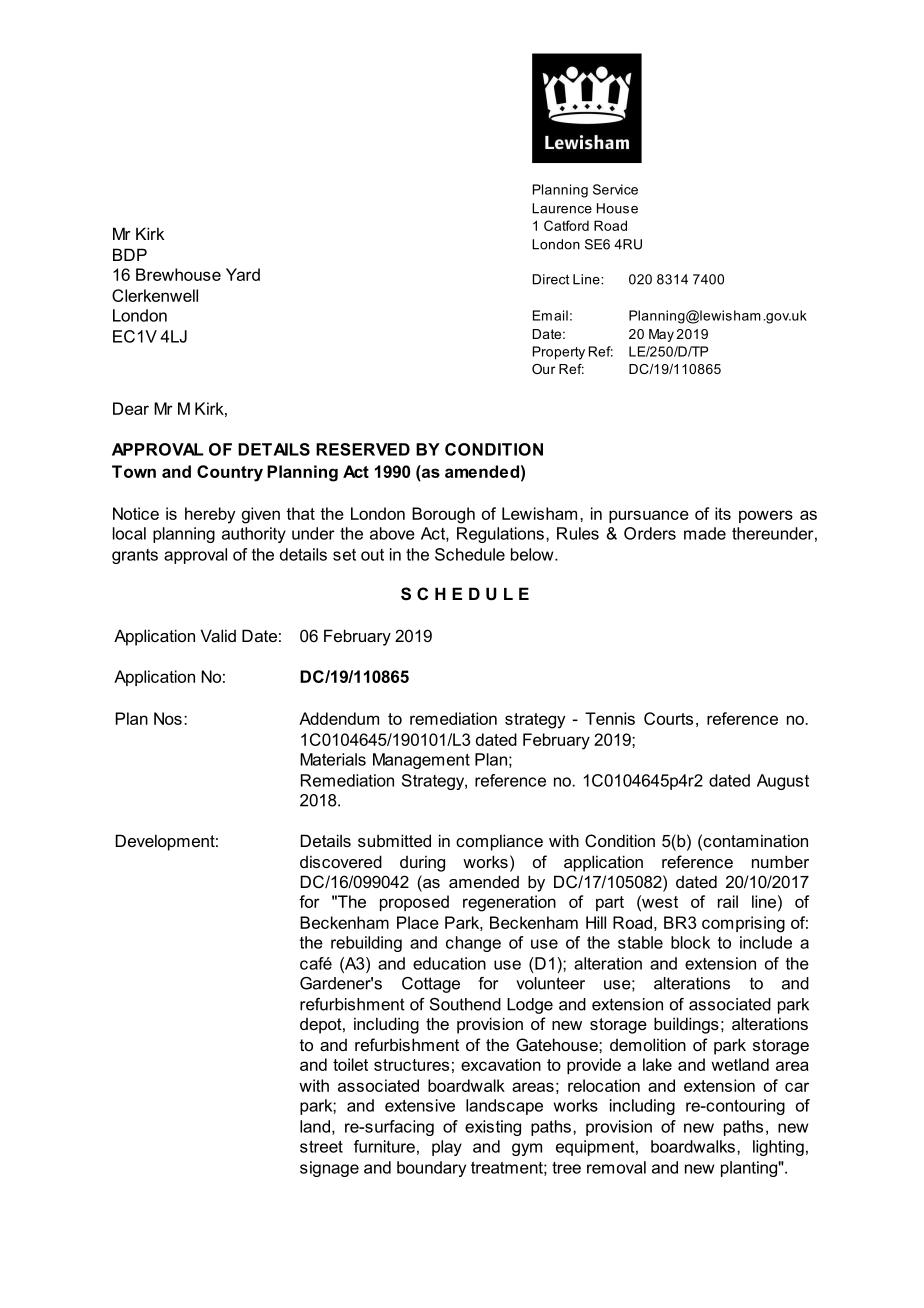  What do you see at coordinates (778, 1148) in the screenshot?
I see `lighting` at bounding box center [778, 1148].
